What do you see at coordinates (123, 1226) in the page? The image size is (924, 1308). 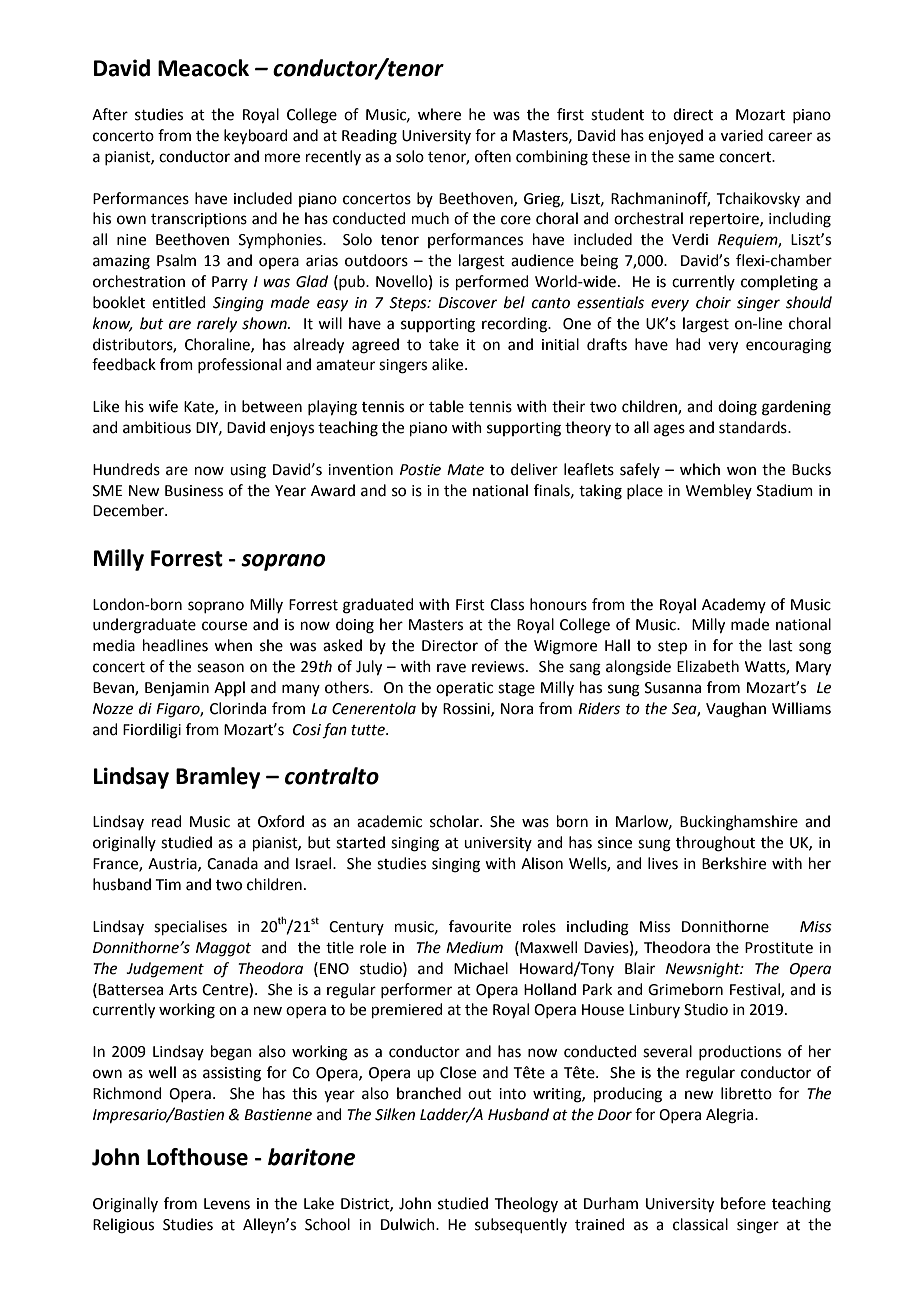 I see `Religious` at bounding box center [123, 1226].
